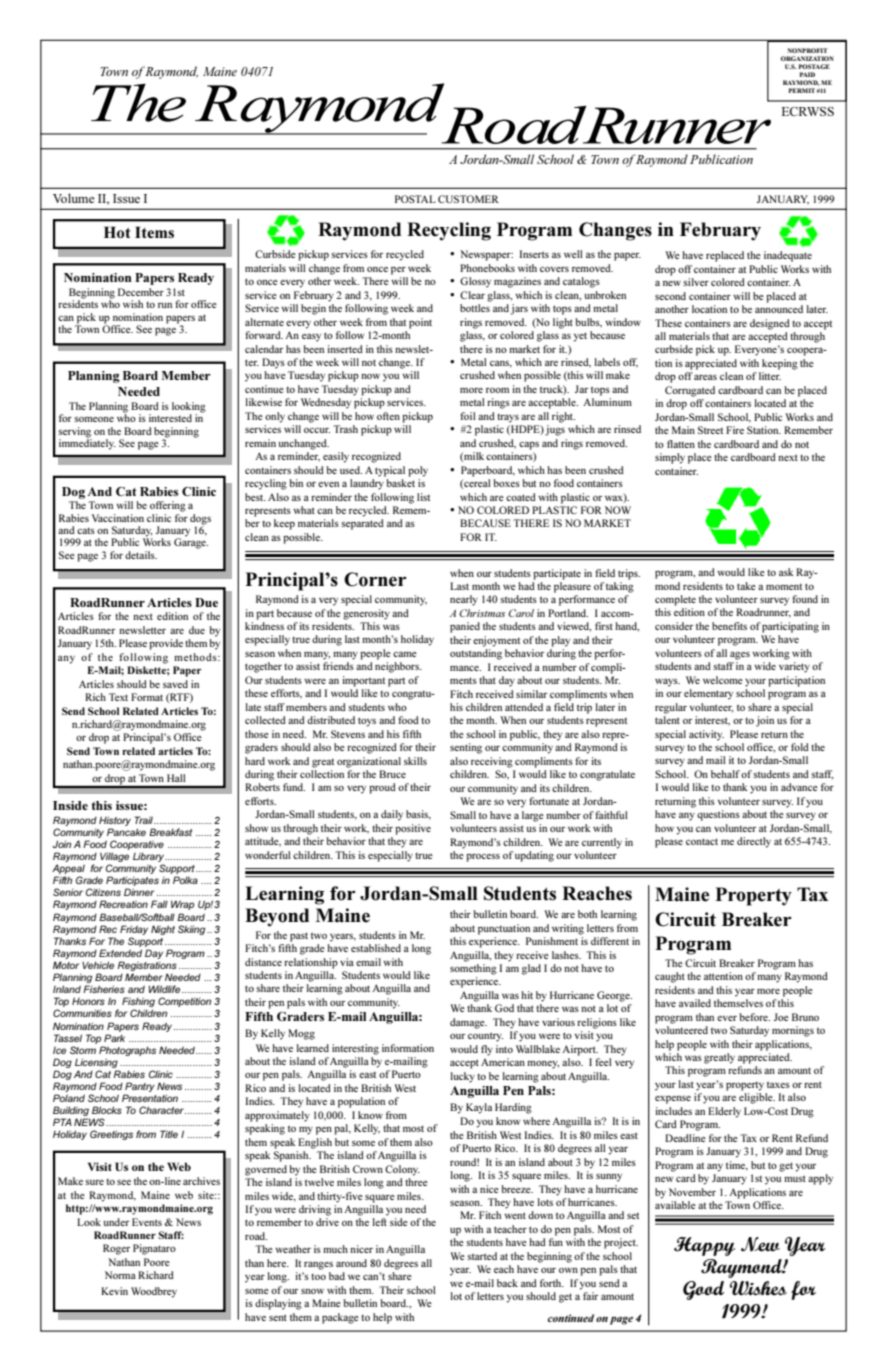 This screenshot has height=1372, width=887. Describe the element at coordinates (468, 199) in the screenshot. I see `CUSTOMER` at that location.
